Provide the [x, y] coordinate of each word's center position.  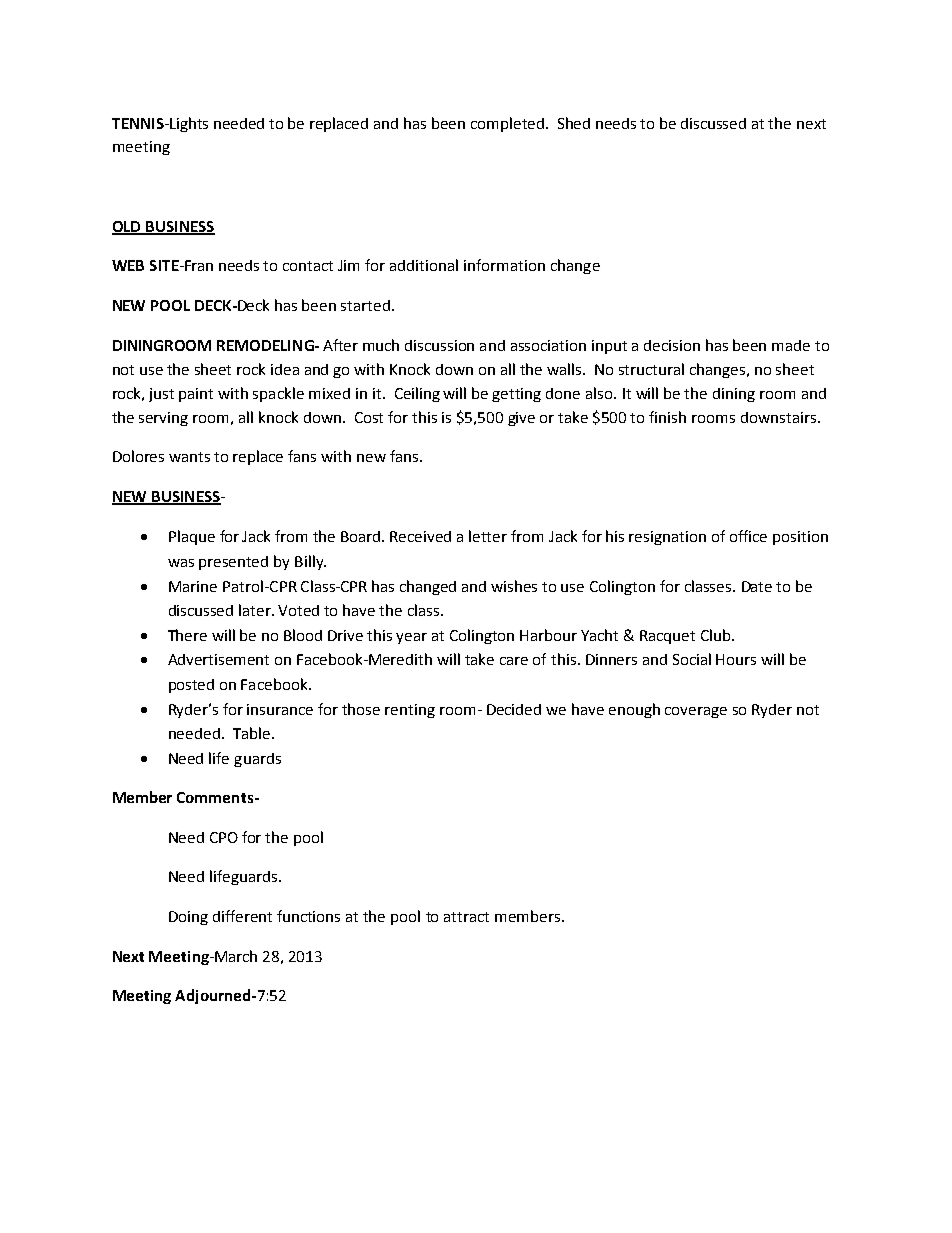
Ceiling [417, 394]
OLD [127, 227]
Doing [188, 918]
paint [196, 395]
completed [509, 124]
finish [667, 417]
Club [717, 635]
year [411, 638]
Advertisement [218, 659]
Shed [574, 123]
